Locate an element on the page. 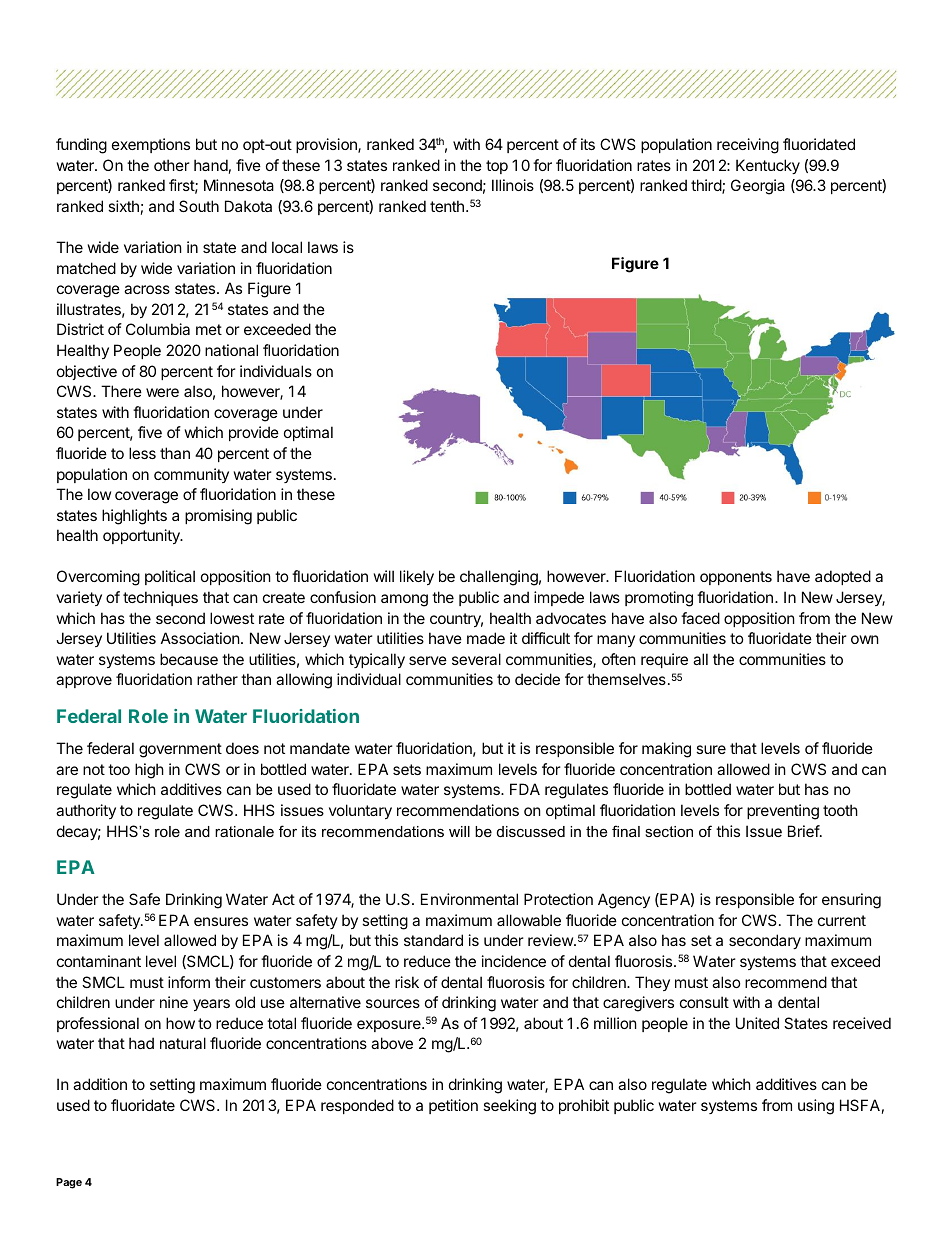 Image resolution: width=952 pixels, height=1233 pixels. because is located at coordinates (189, 659).
